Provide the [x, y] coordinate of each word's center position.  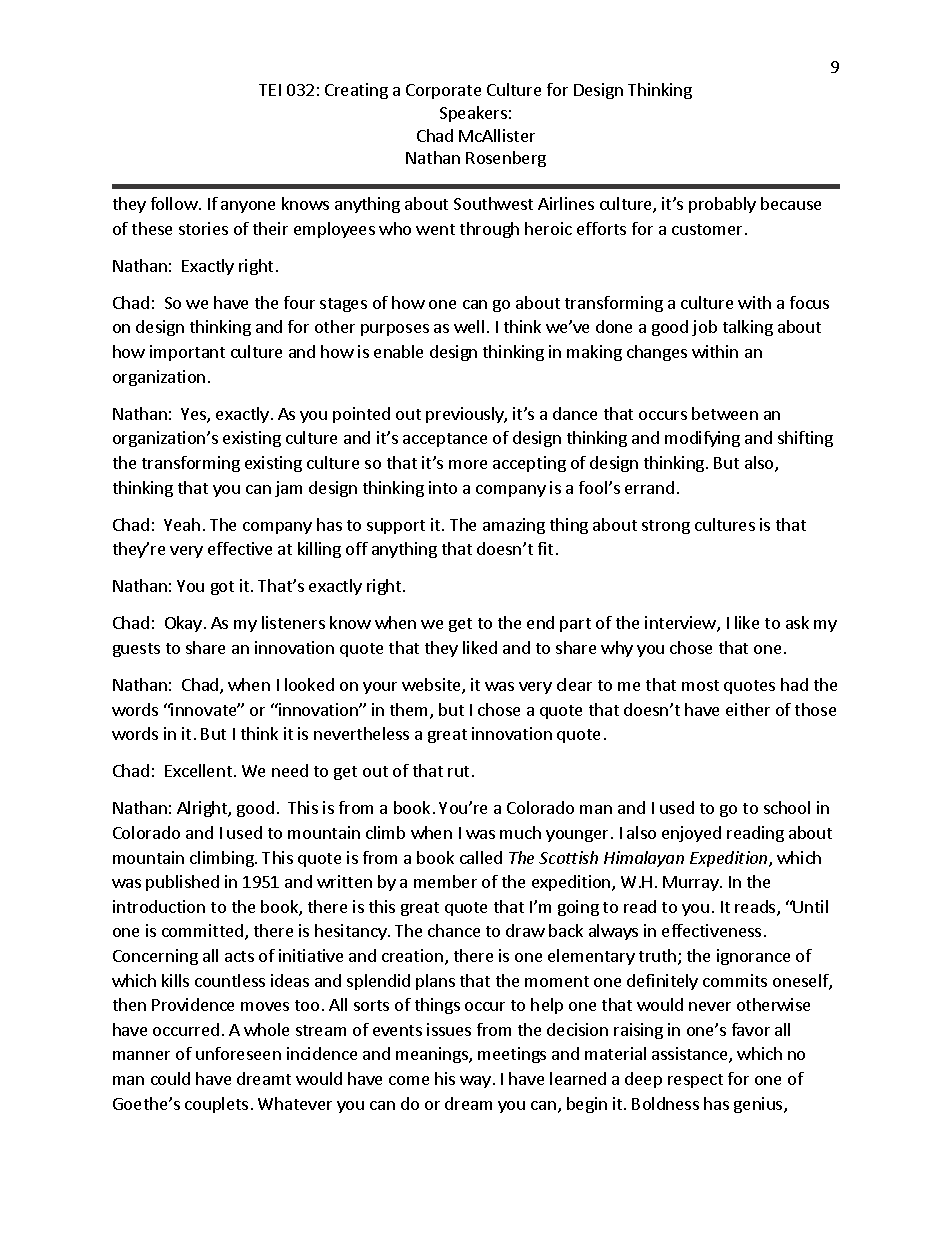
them [410, 711]
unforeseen [238, 1053]
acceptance [445, 440]
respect [695, 1081]
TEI [270, 90]
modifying [702, 439]
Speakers [473, 114]
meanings [433, 1055]
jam [288, 489]
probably [722, 205]
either [748, 709]
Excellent [198, 770]
